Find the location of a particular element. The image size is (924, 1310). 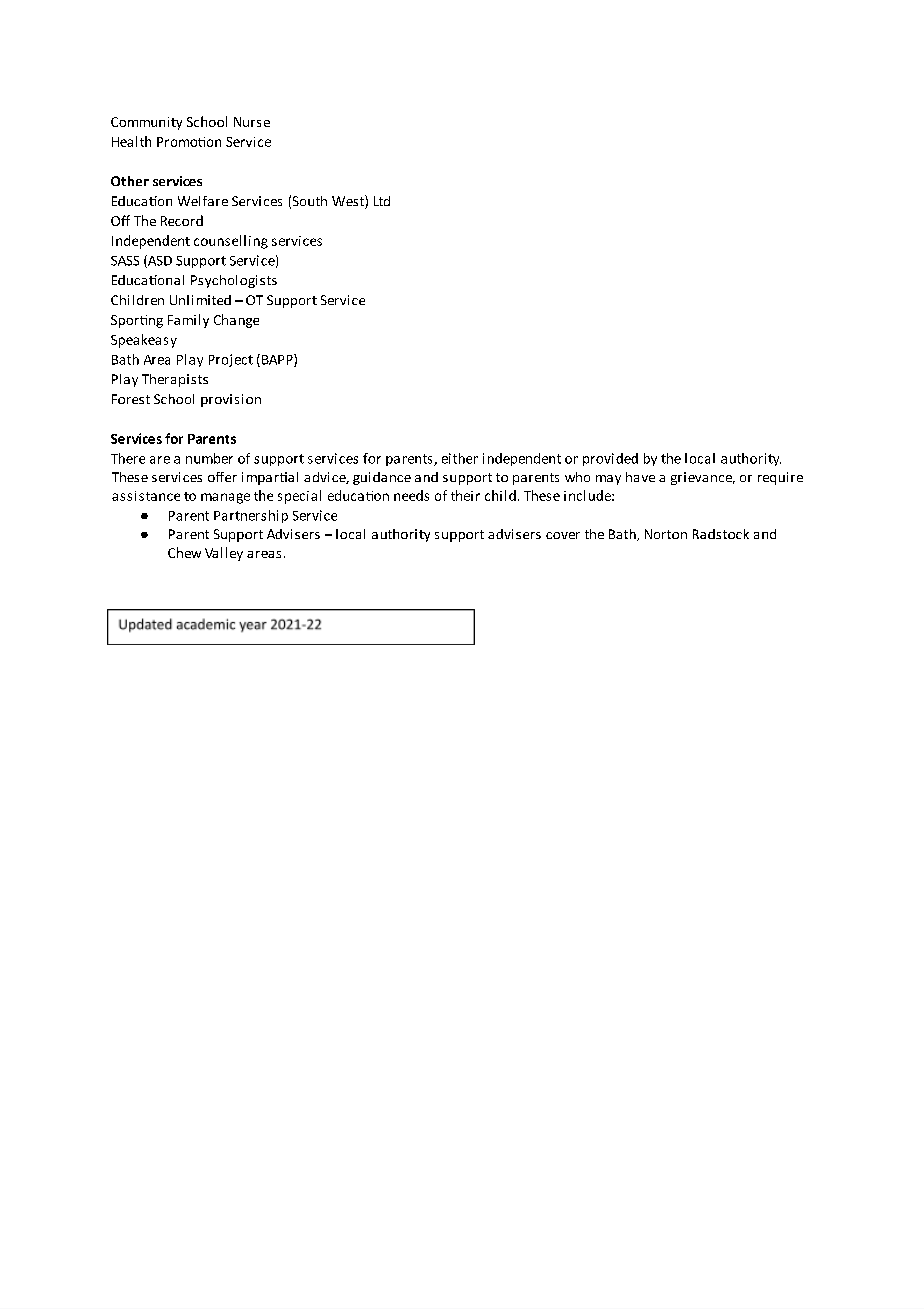

Nurse is located at coordinates (252, 122).
